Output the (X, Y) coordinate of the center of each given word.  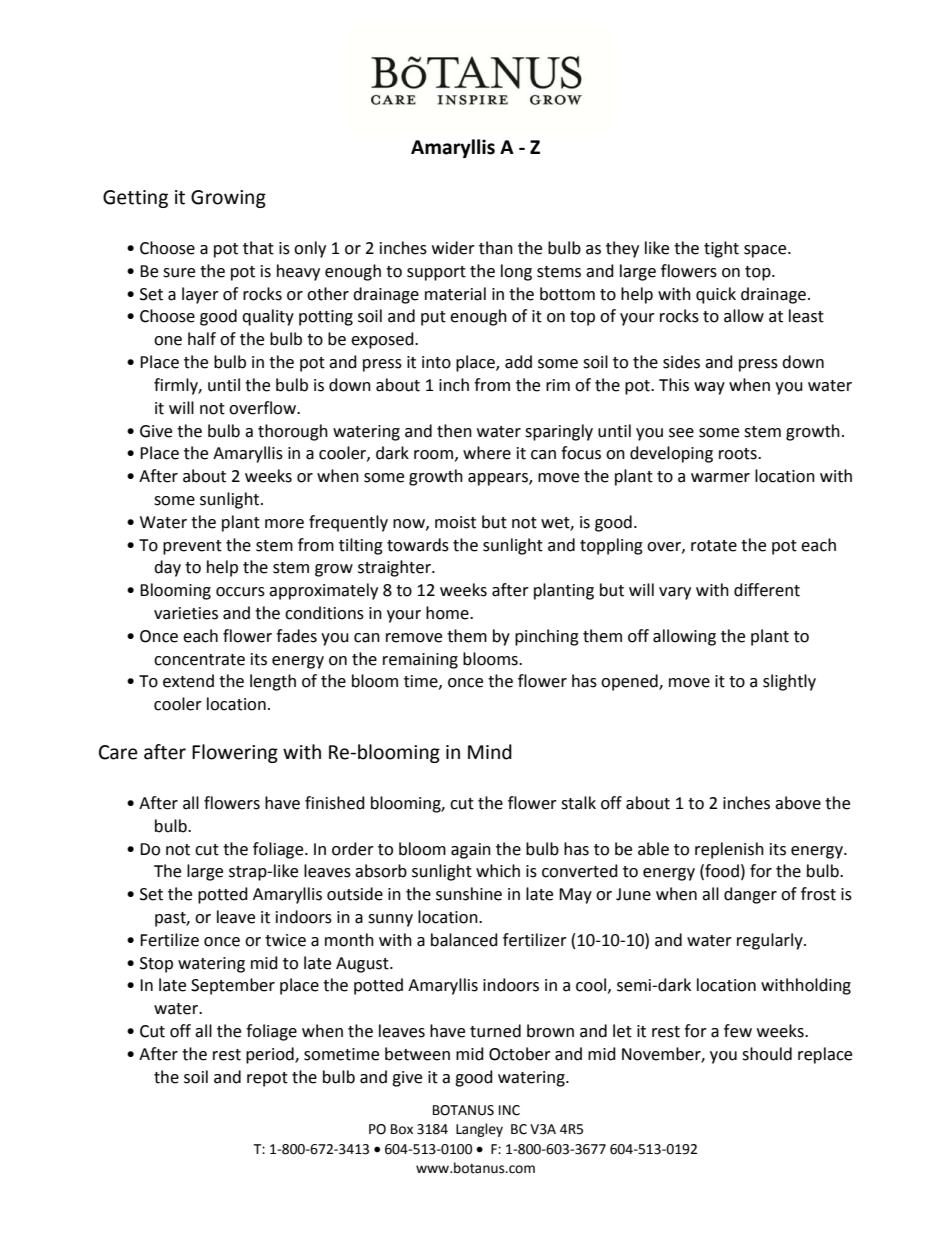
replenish (729, 850)
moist (455, 522)
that (258, 248)
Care (118, 752)
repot (267, 1079)
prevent (192, 547)
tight (721, 249)
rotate (714, 546)
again (471, 851)
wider (453, 248)
